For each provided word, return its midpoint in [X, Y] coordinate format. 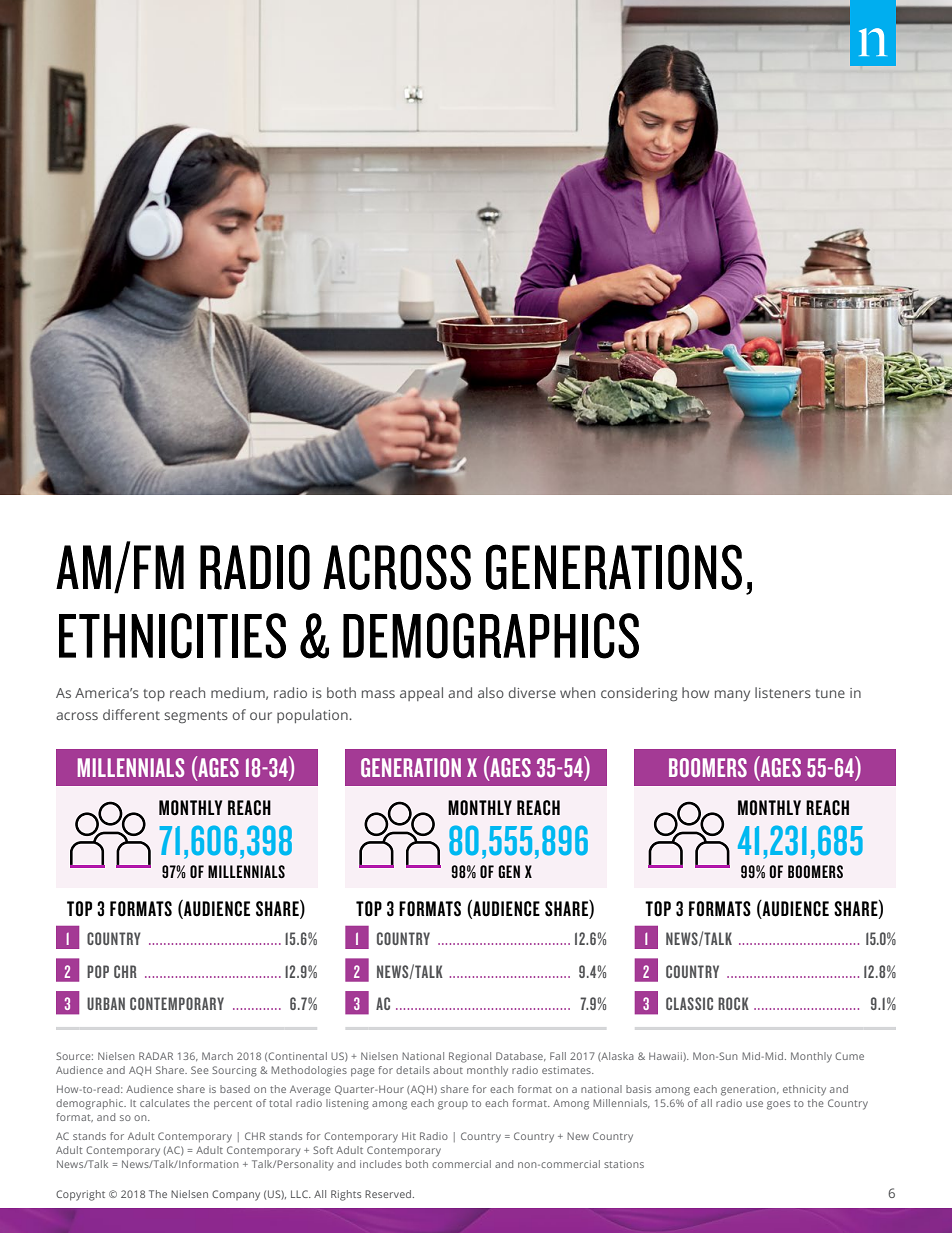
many [732, 695]
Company [236, 1195]
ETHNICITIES [172, 636]
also [491, 692]
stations [624, 1164]
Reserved [389, 1194]
